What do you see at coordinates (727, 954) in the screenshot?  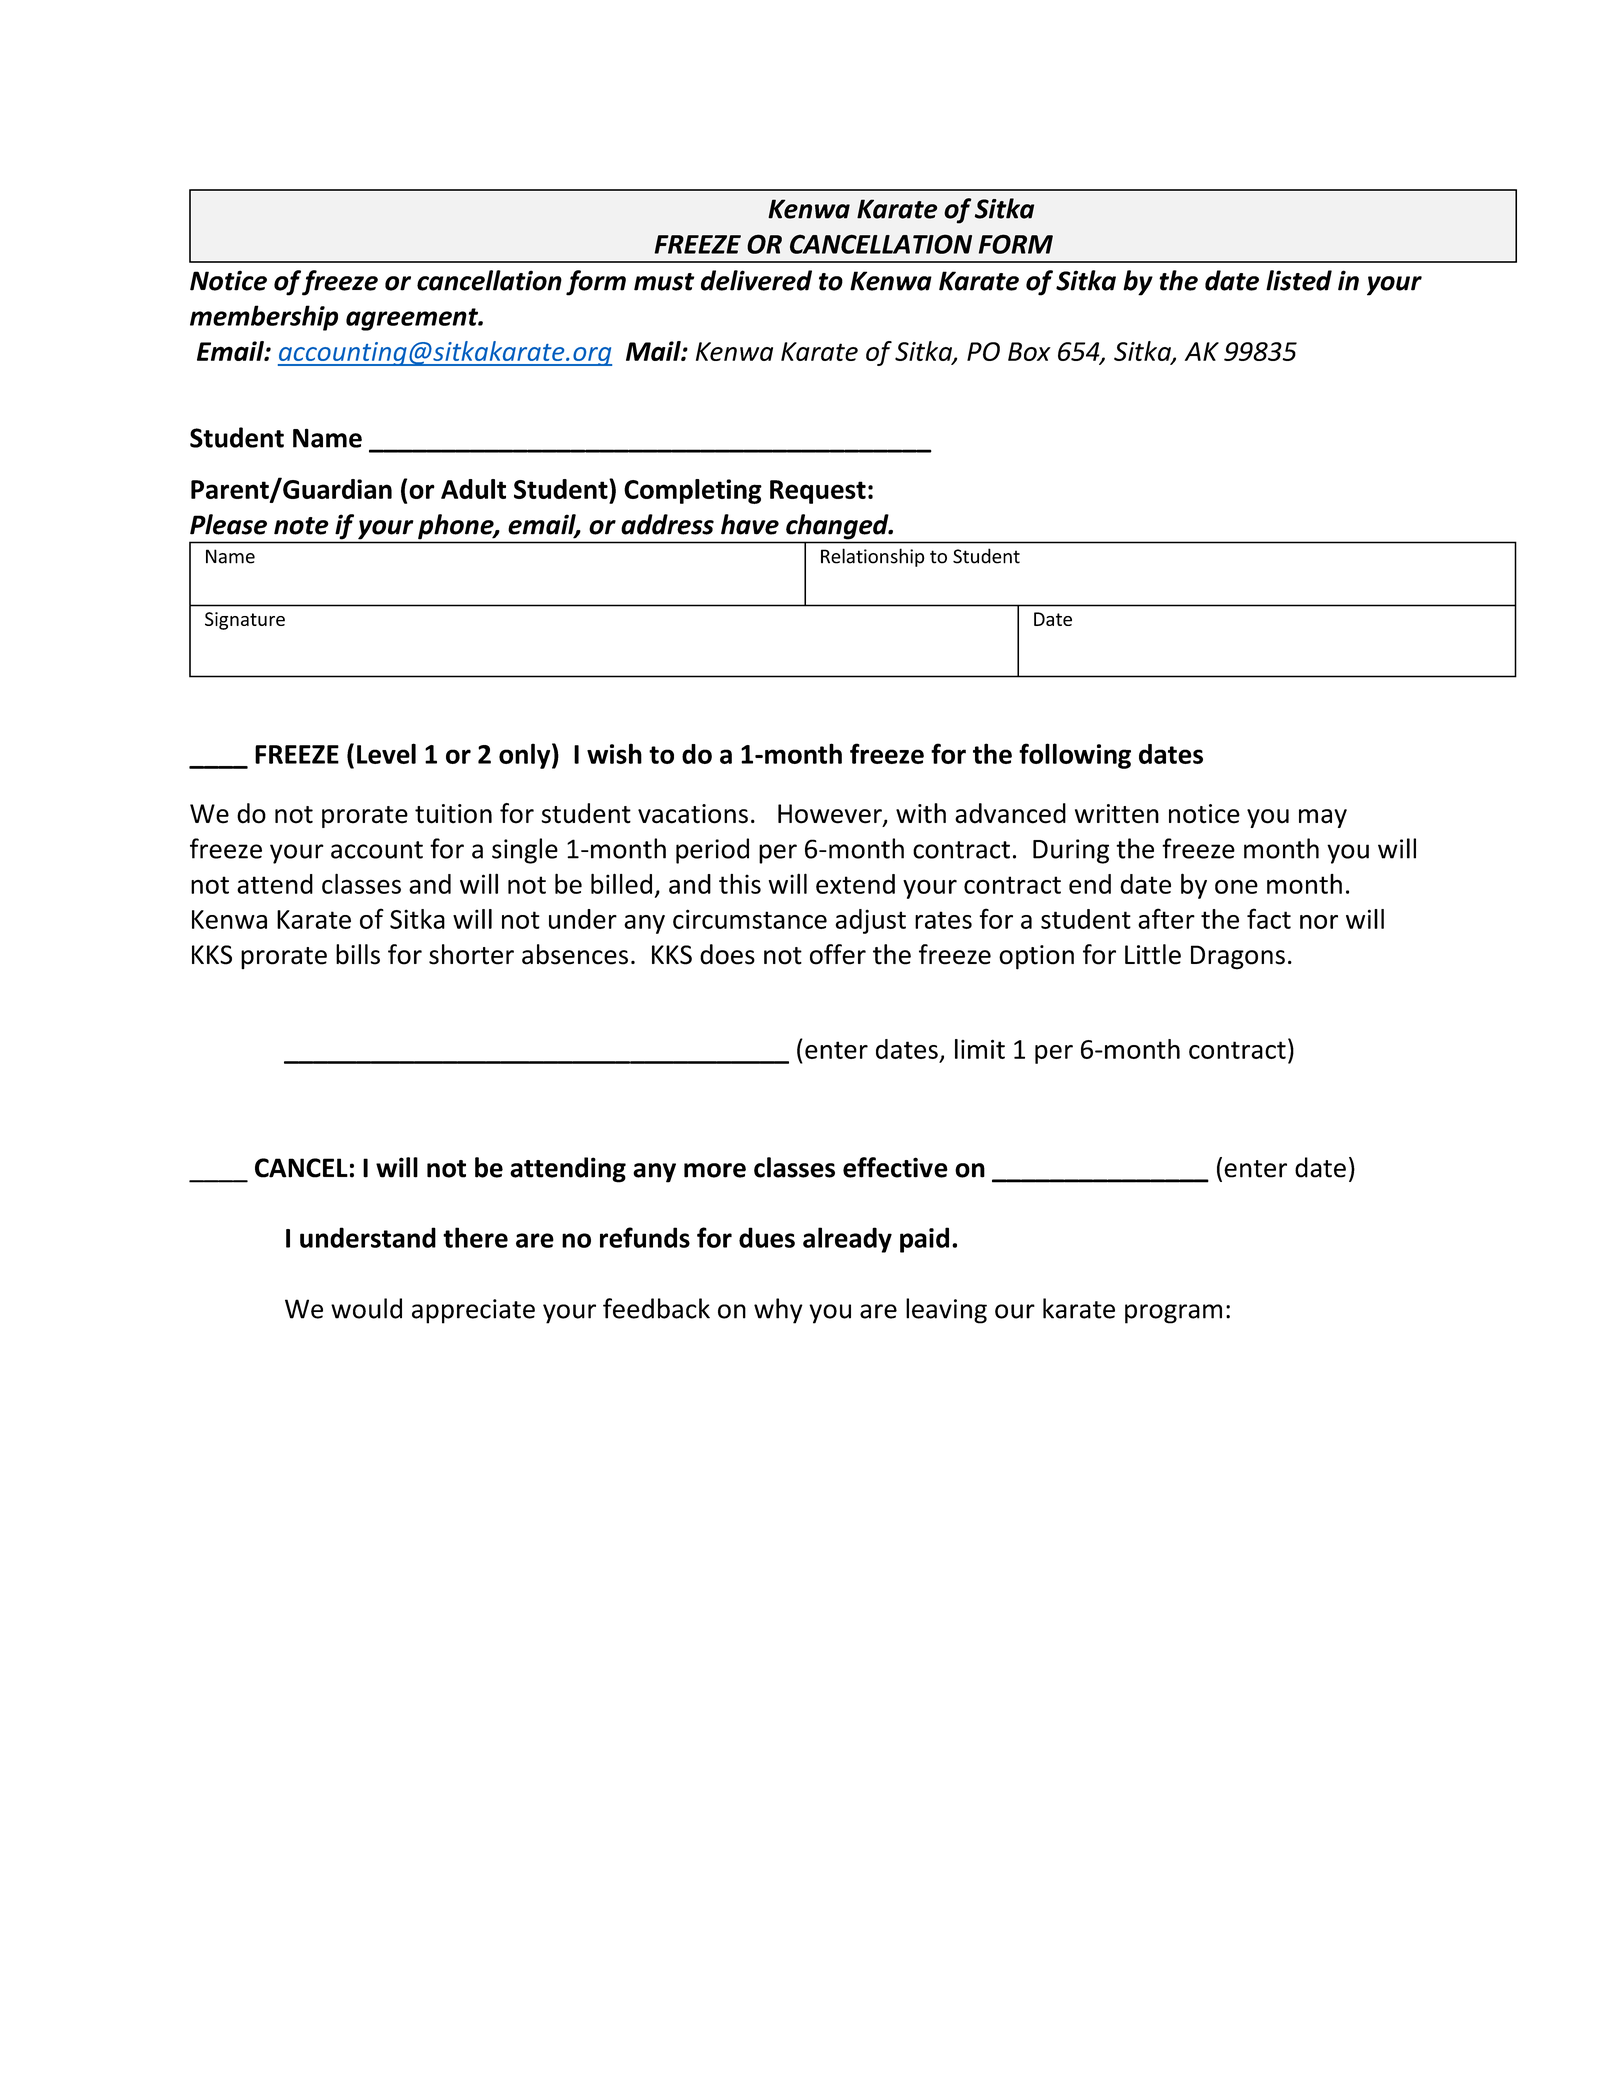 I see `does` at bounding box center [727, 954].
